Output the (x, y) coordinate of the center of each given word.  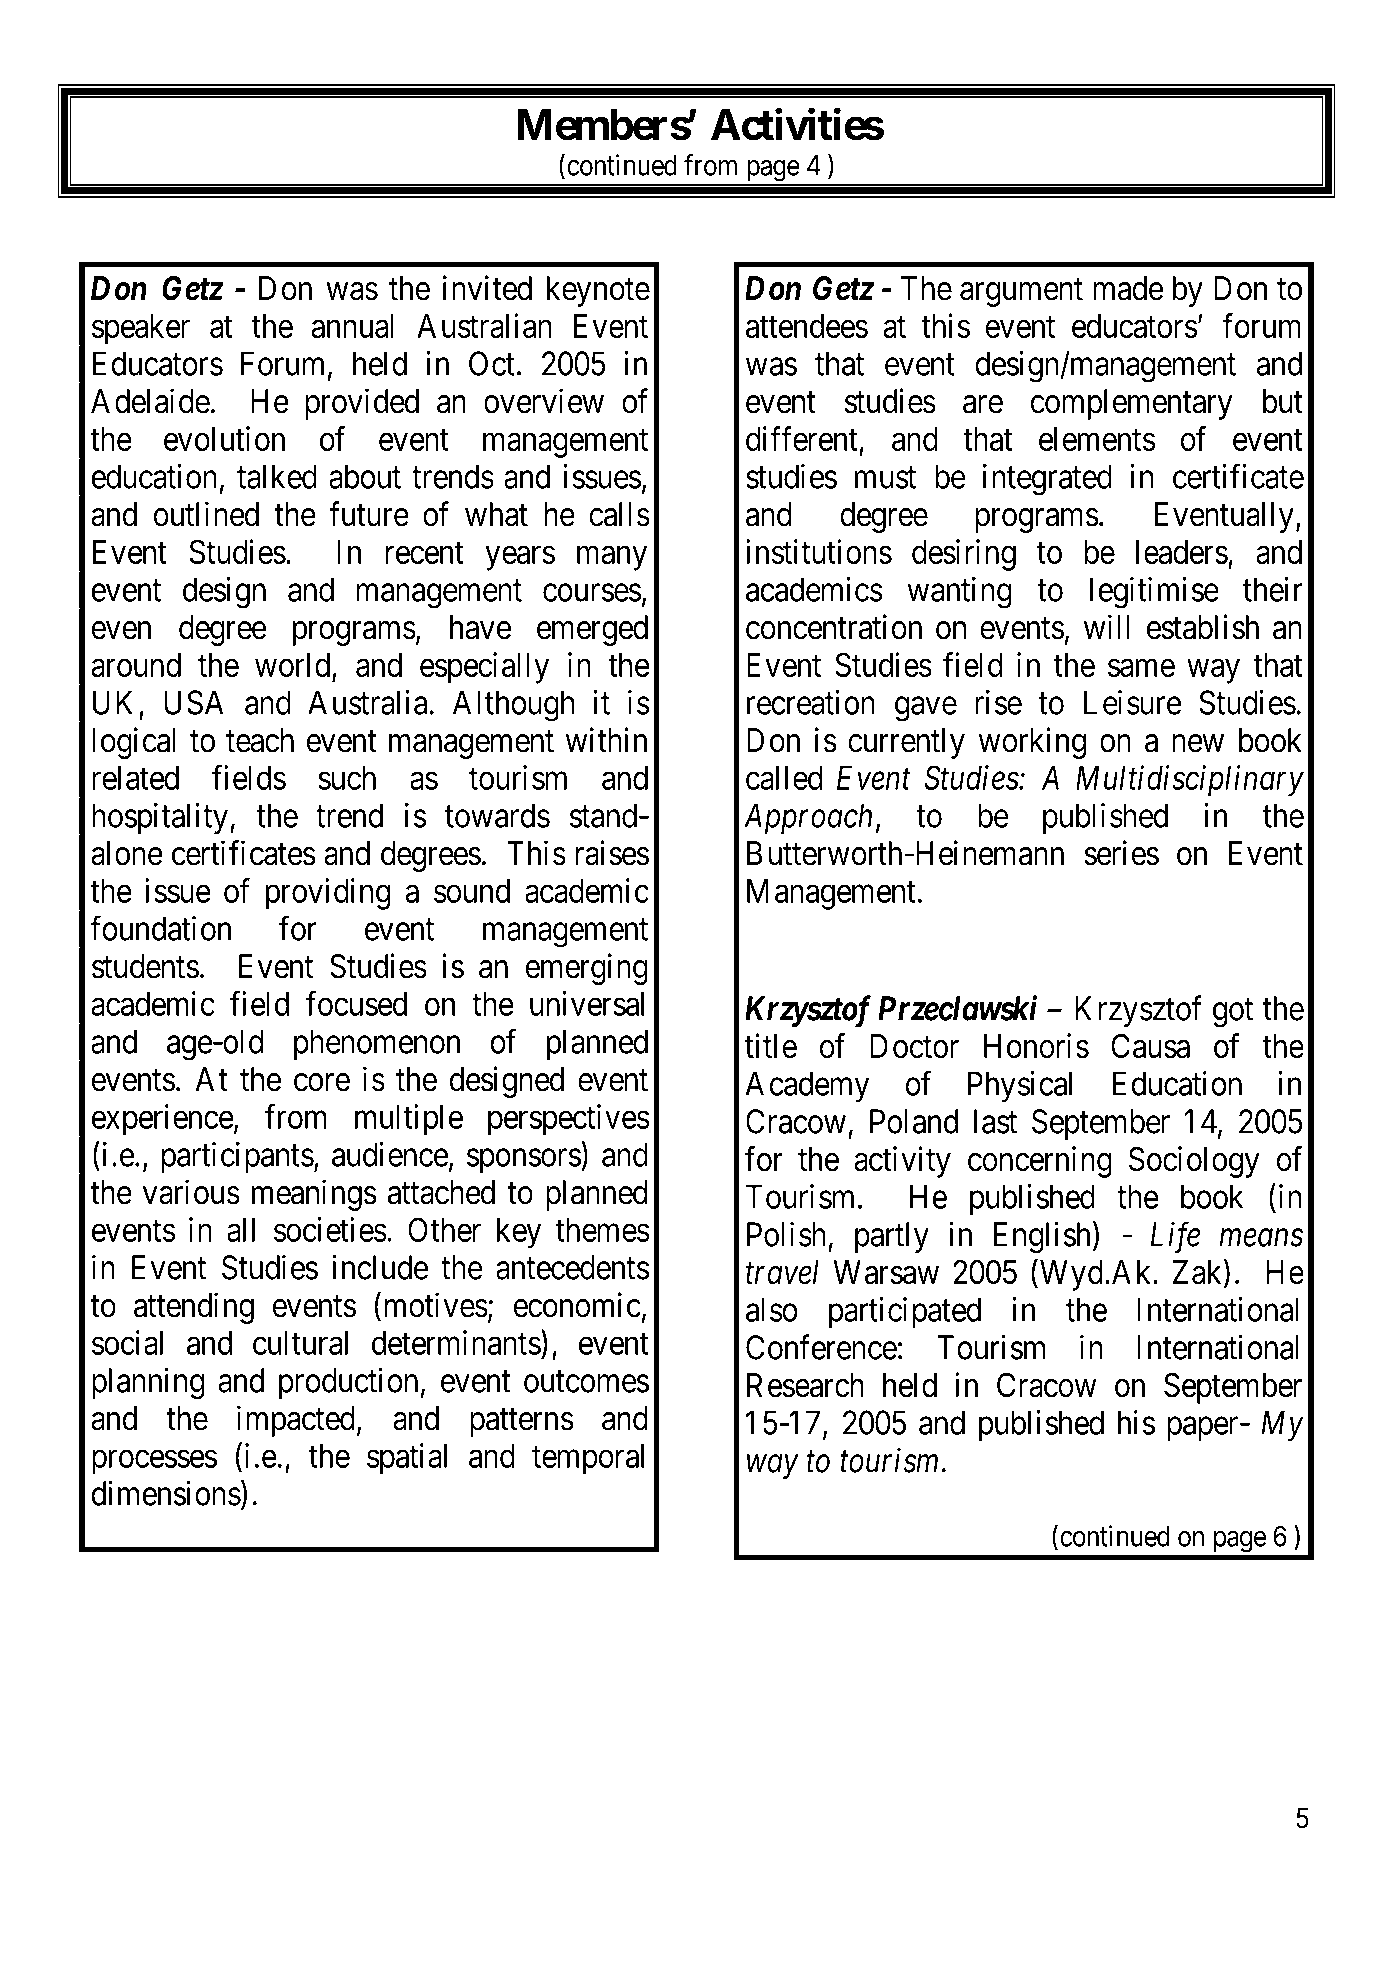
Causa (1150, 1046)
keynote (598, 291)
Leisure (1132, 702)
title (771, 1046)
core (322, 1083)
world (294, 666)
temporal (588, 1459)
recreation (811, 702)
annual (352, 326)
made (1128, 288)
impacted (296, 1421)
